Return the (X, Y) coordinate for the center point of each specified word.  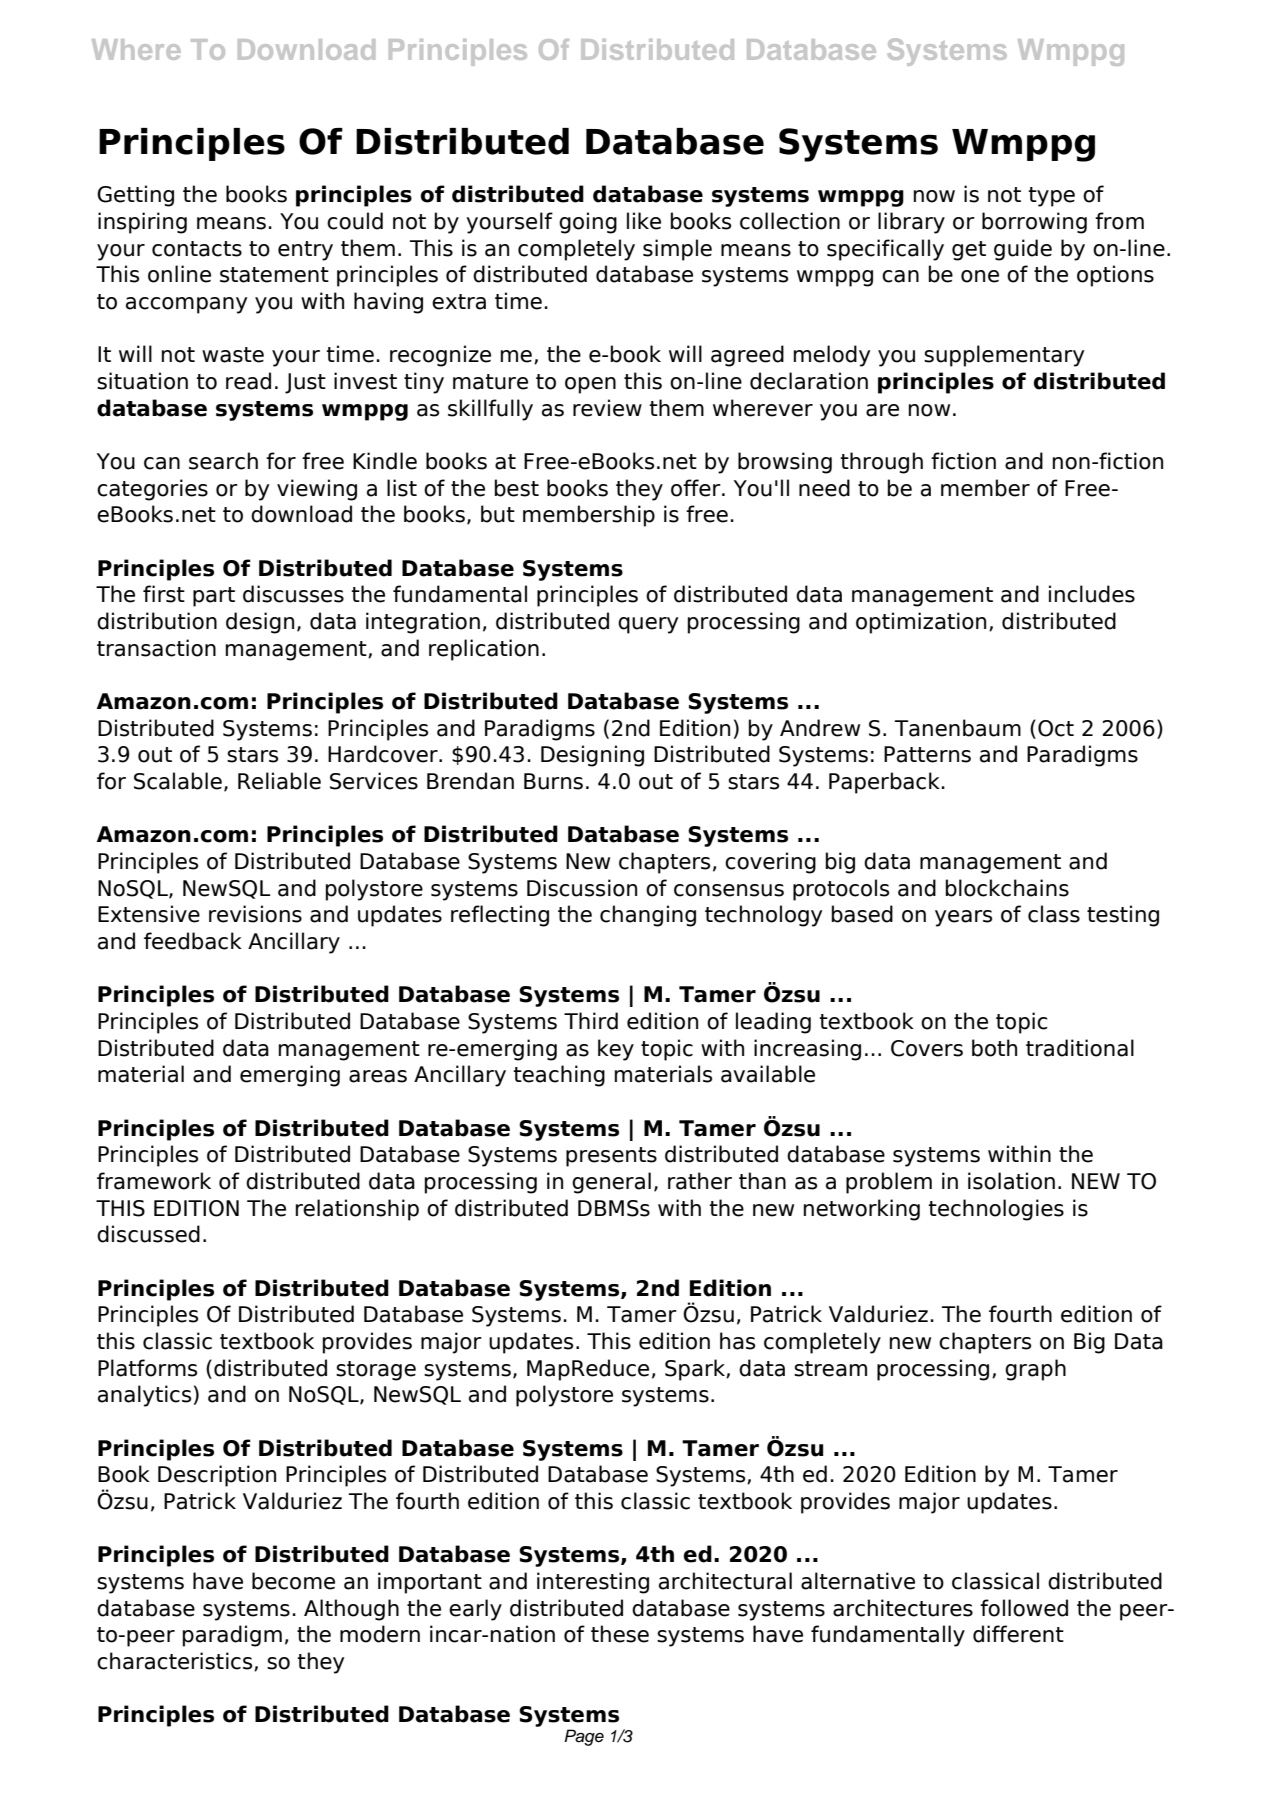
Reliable (279, 781)
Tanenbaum (958, 728)
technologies (996, 1210)
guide (1023, 250)
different (1018, 1634)
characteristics (176, 1661)
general (611, 1183)
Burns (553, 781)
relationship (357, 1210)
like (644, 221)
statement (274, 275)
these (620, 1634)
